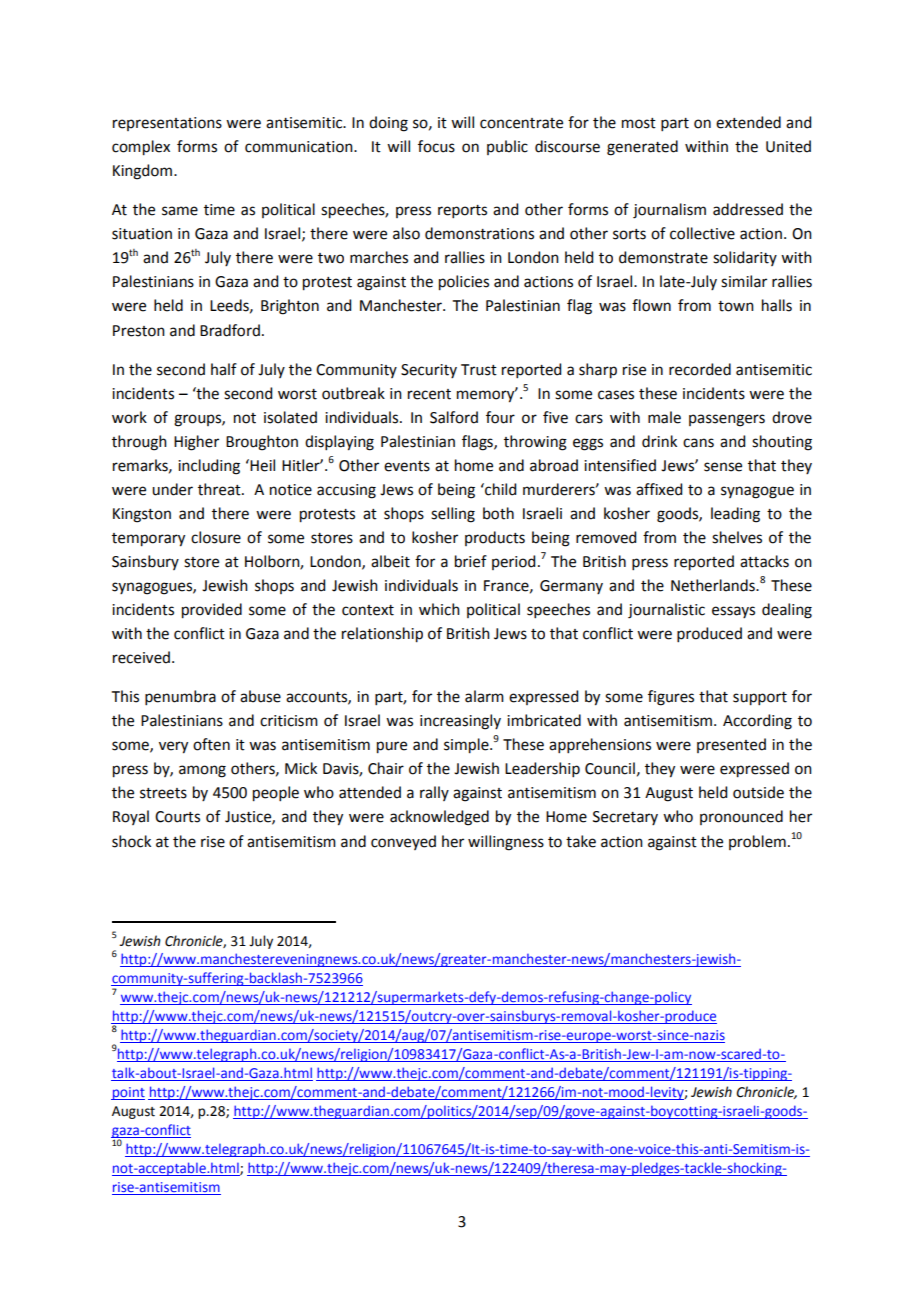 This screenshot has width=924, height=1308. What do you see at coordinates (167, 124) in the screenshot?
I see `representations` at bounding box center [167, 124].
